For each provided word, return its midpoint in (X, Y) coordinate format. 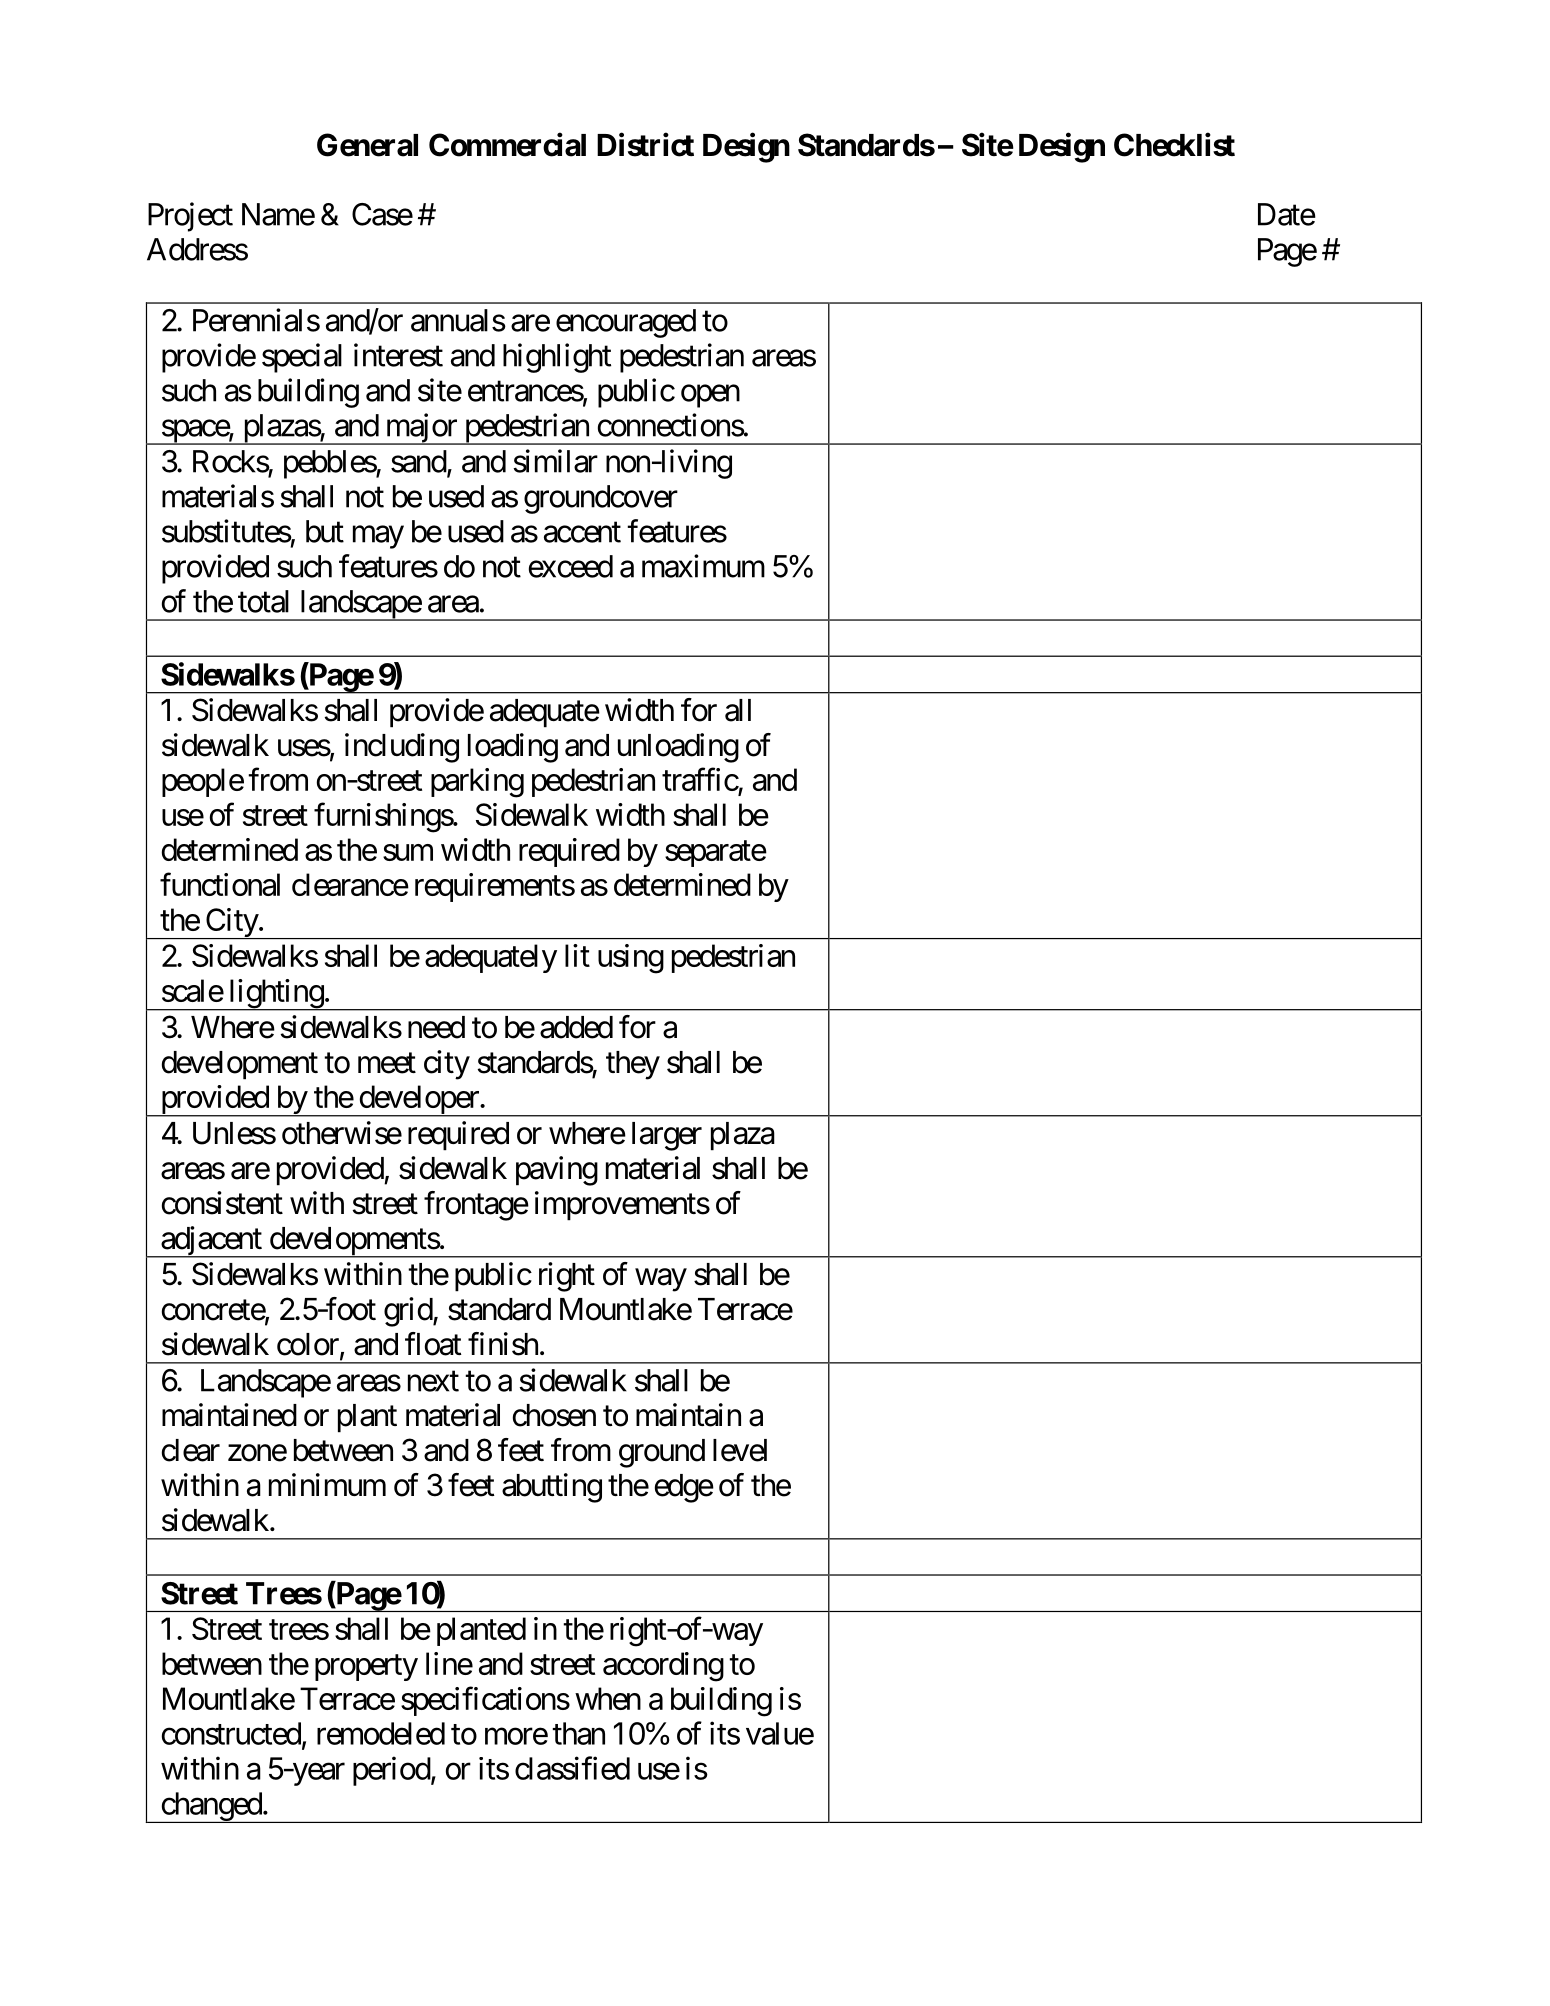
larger (667, 1136)
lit (577, 955)
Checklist (1174, 144)
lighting (275, 995)
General (367, 145)
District (645, 144)
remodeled (381, 1733)
